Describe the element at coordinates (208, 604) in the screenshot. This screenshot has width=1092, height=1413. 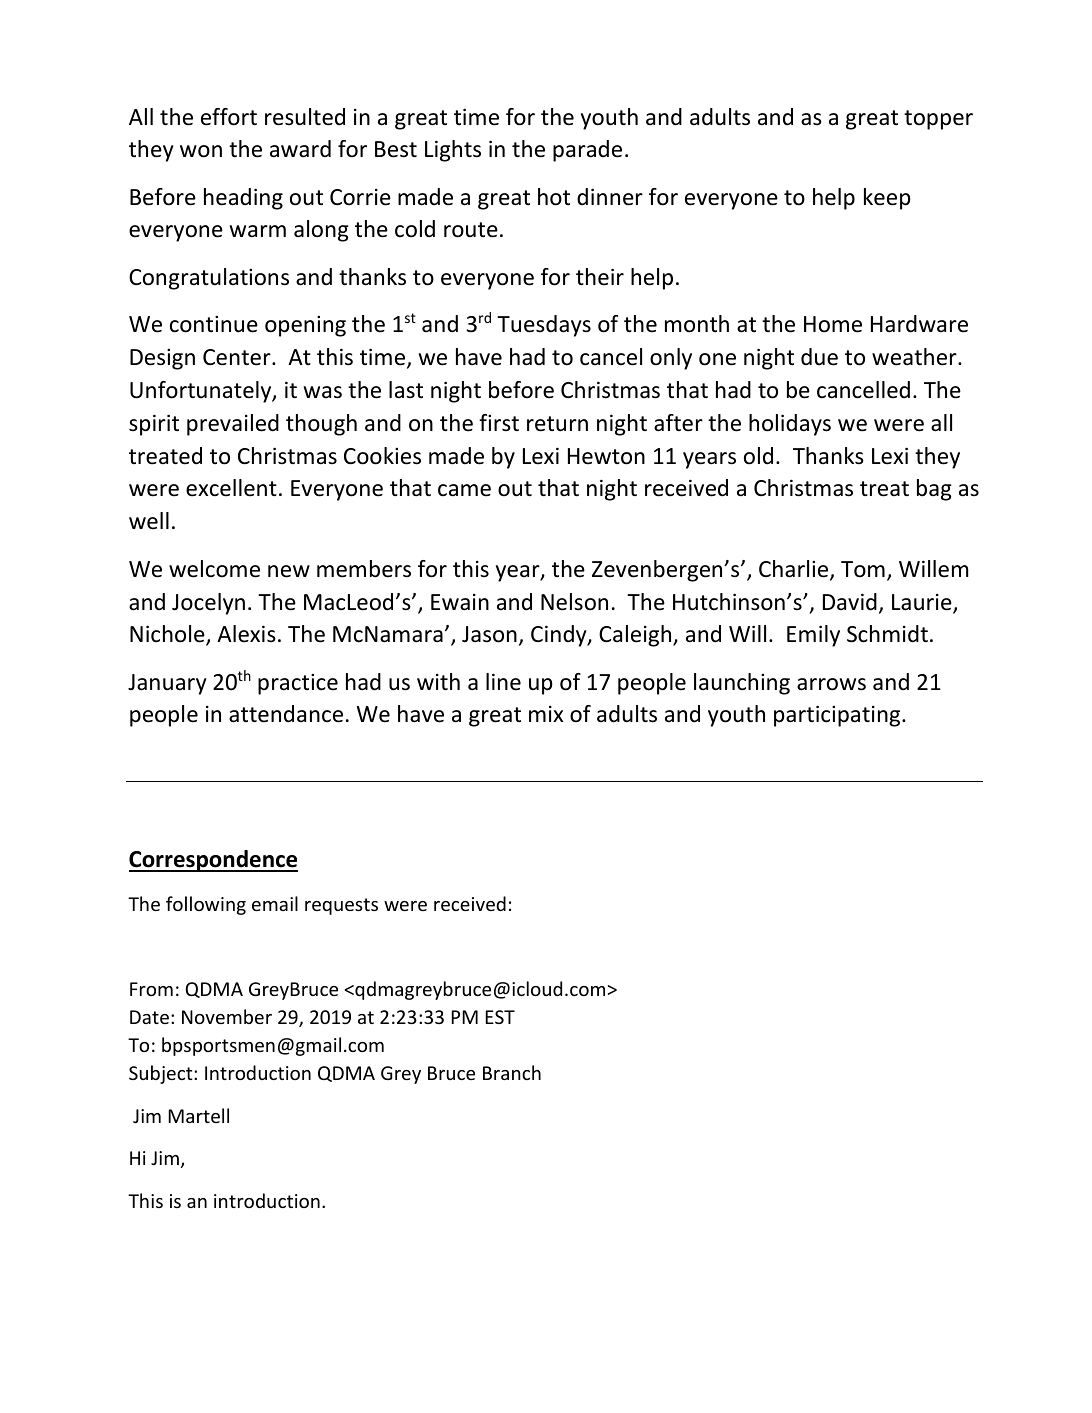
I see `Jocelyn` at that location.
